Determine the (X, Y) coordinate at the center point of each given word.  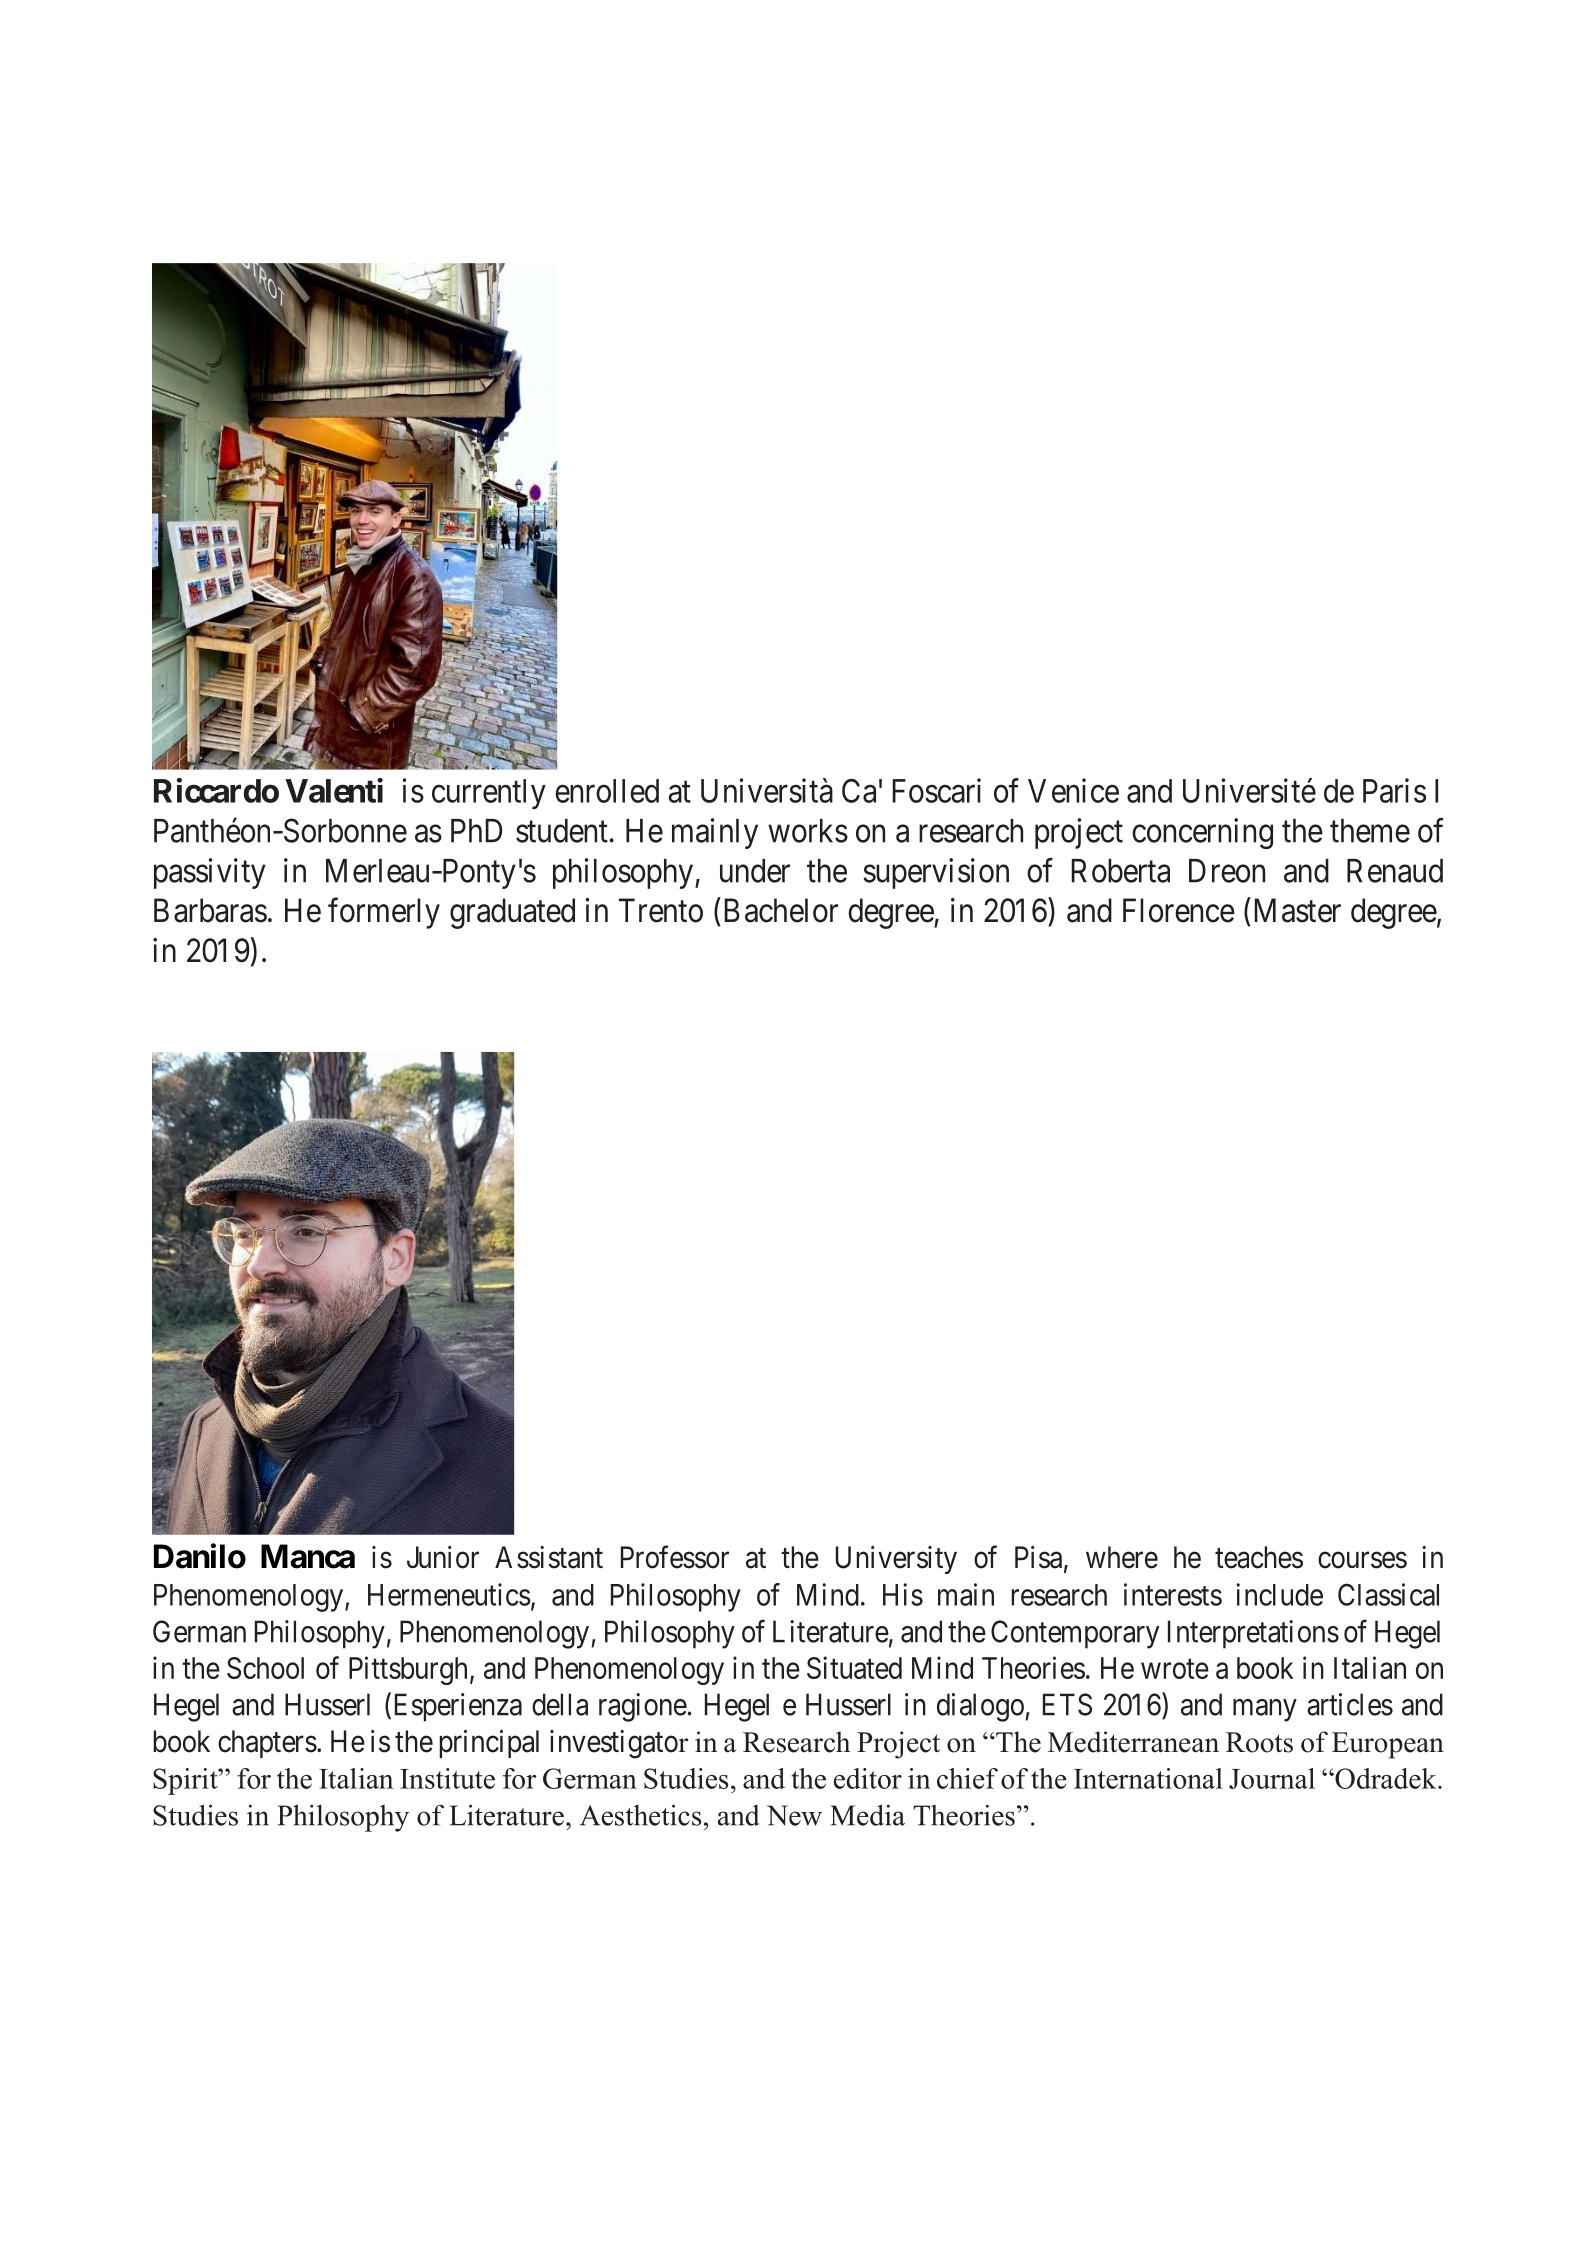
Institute (447, 1778)
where (1122, 1557)
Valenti (334, 790)
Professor (675, 1557)
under (755, 871)
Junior (443, 1557)
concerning (1202, 833)
